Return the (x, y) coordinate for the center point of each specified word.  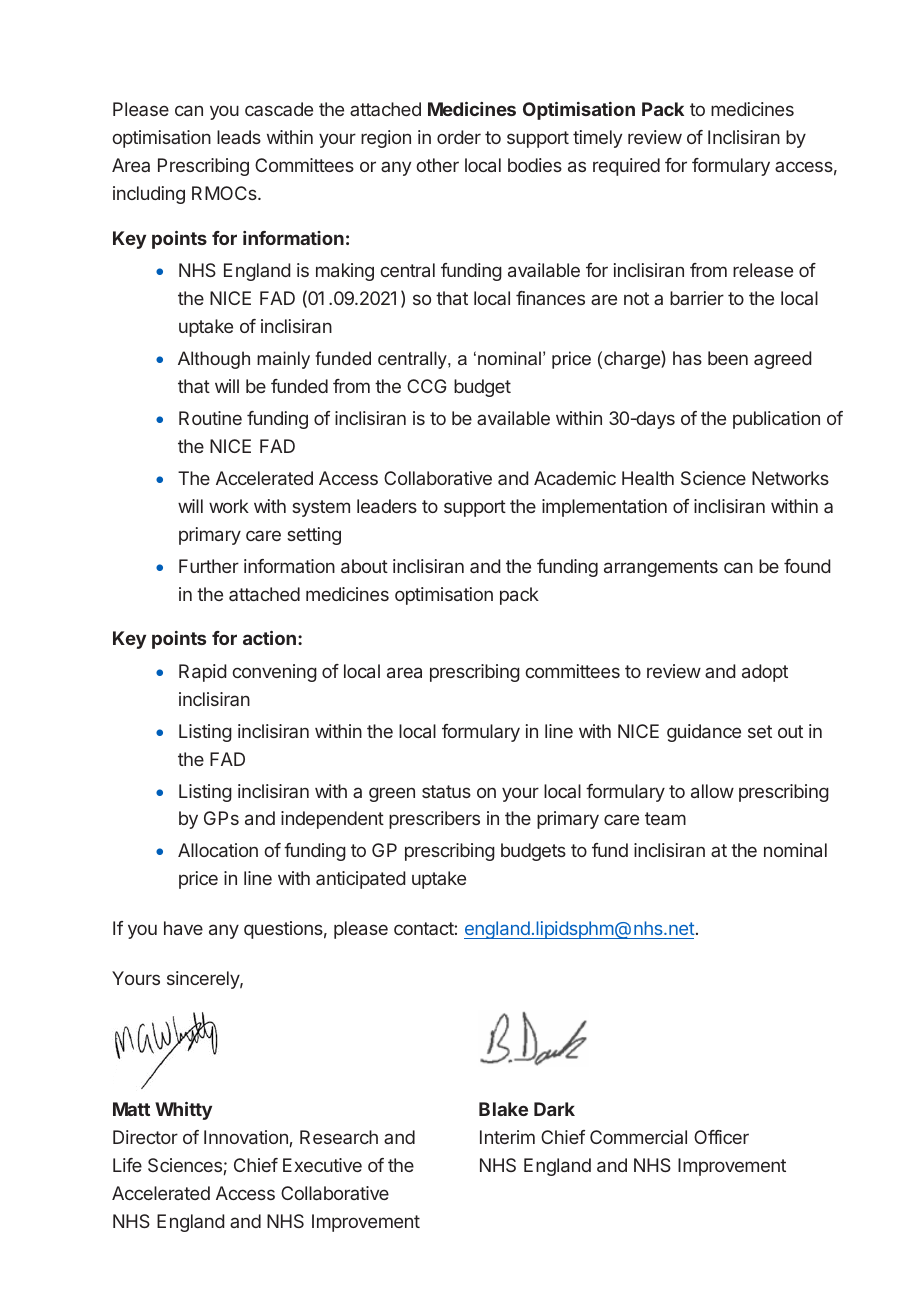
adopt (765, 673)
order (459, 137)
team (665, 818)
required (626, 167)
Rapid (202, 673)
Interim (507, 1137)
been (728, 358)
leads (239, 137)
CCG (427, 386)
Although (214, 360)
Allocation (218, 850)
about (364, 566)
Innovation (246, 1137)
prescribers (434, 820)
